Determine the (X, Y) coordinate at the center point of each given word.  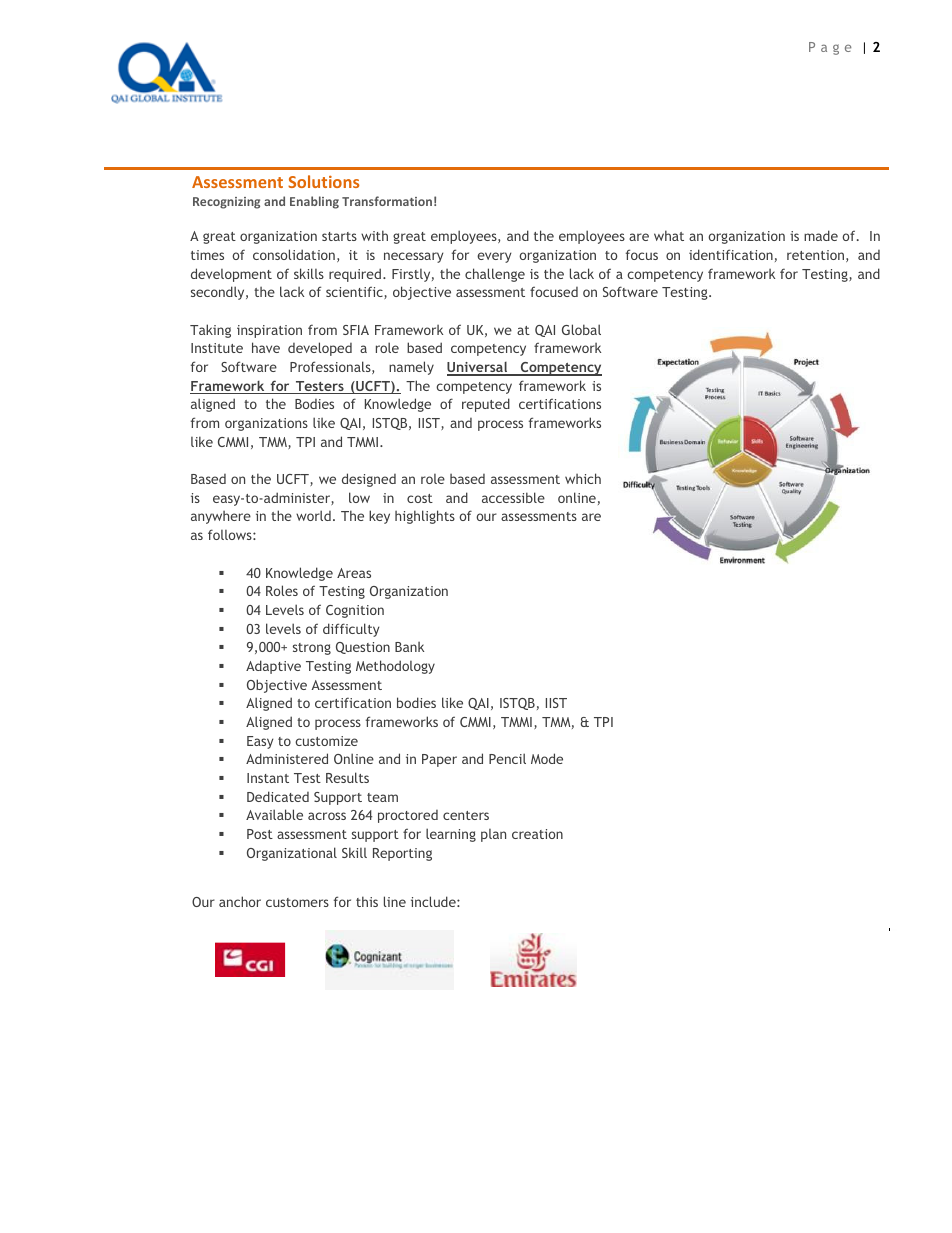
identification (731, 254)
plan (493, 835)
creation (537, 834)
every (494, 257)
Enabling (314, 202)
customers (297, 902)
